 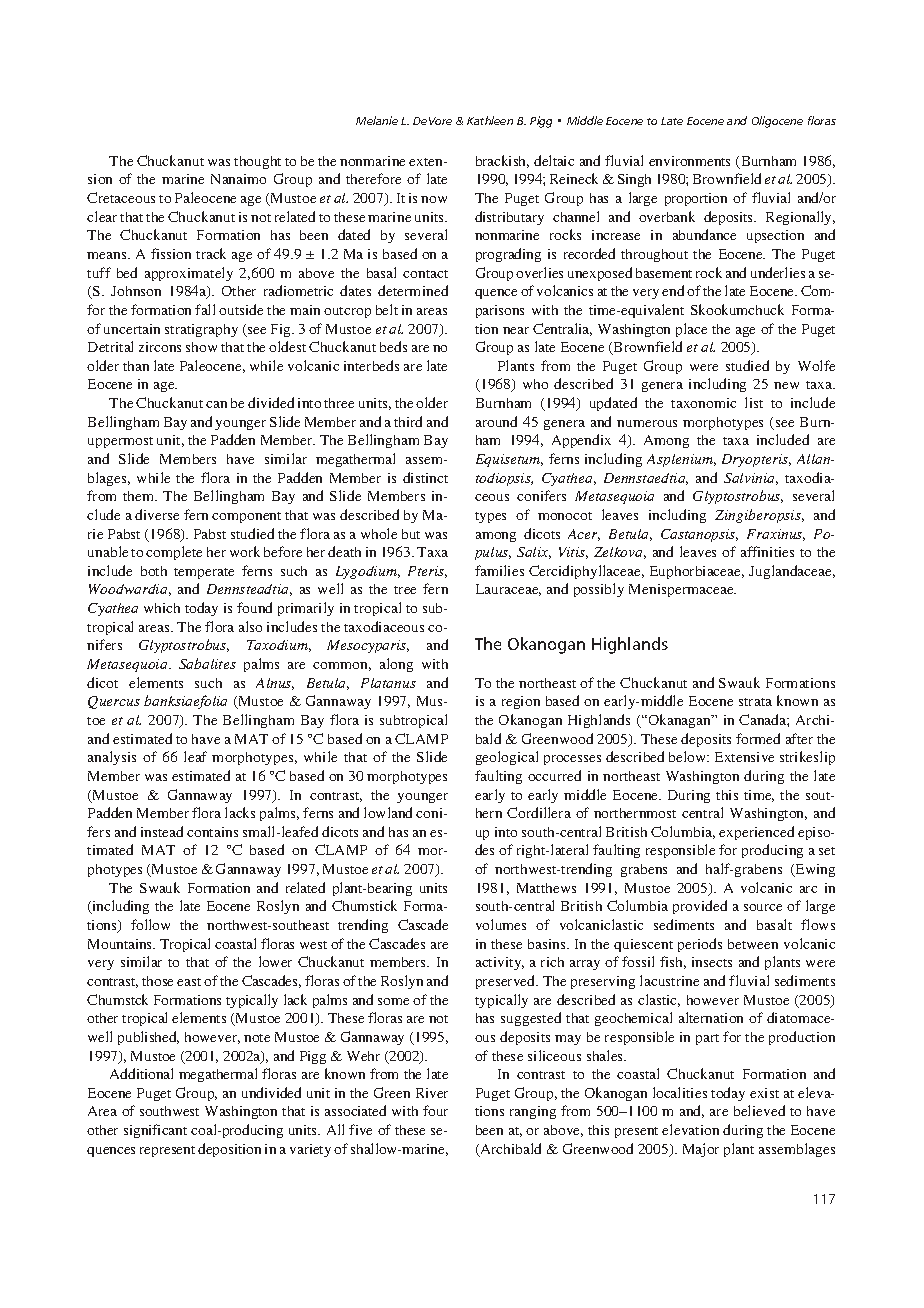 What do you see at coordinates (689, 161) in the screenshot?
I see `environments` at bounding box center [689, 161].
